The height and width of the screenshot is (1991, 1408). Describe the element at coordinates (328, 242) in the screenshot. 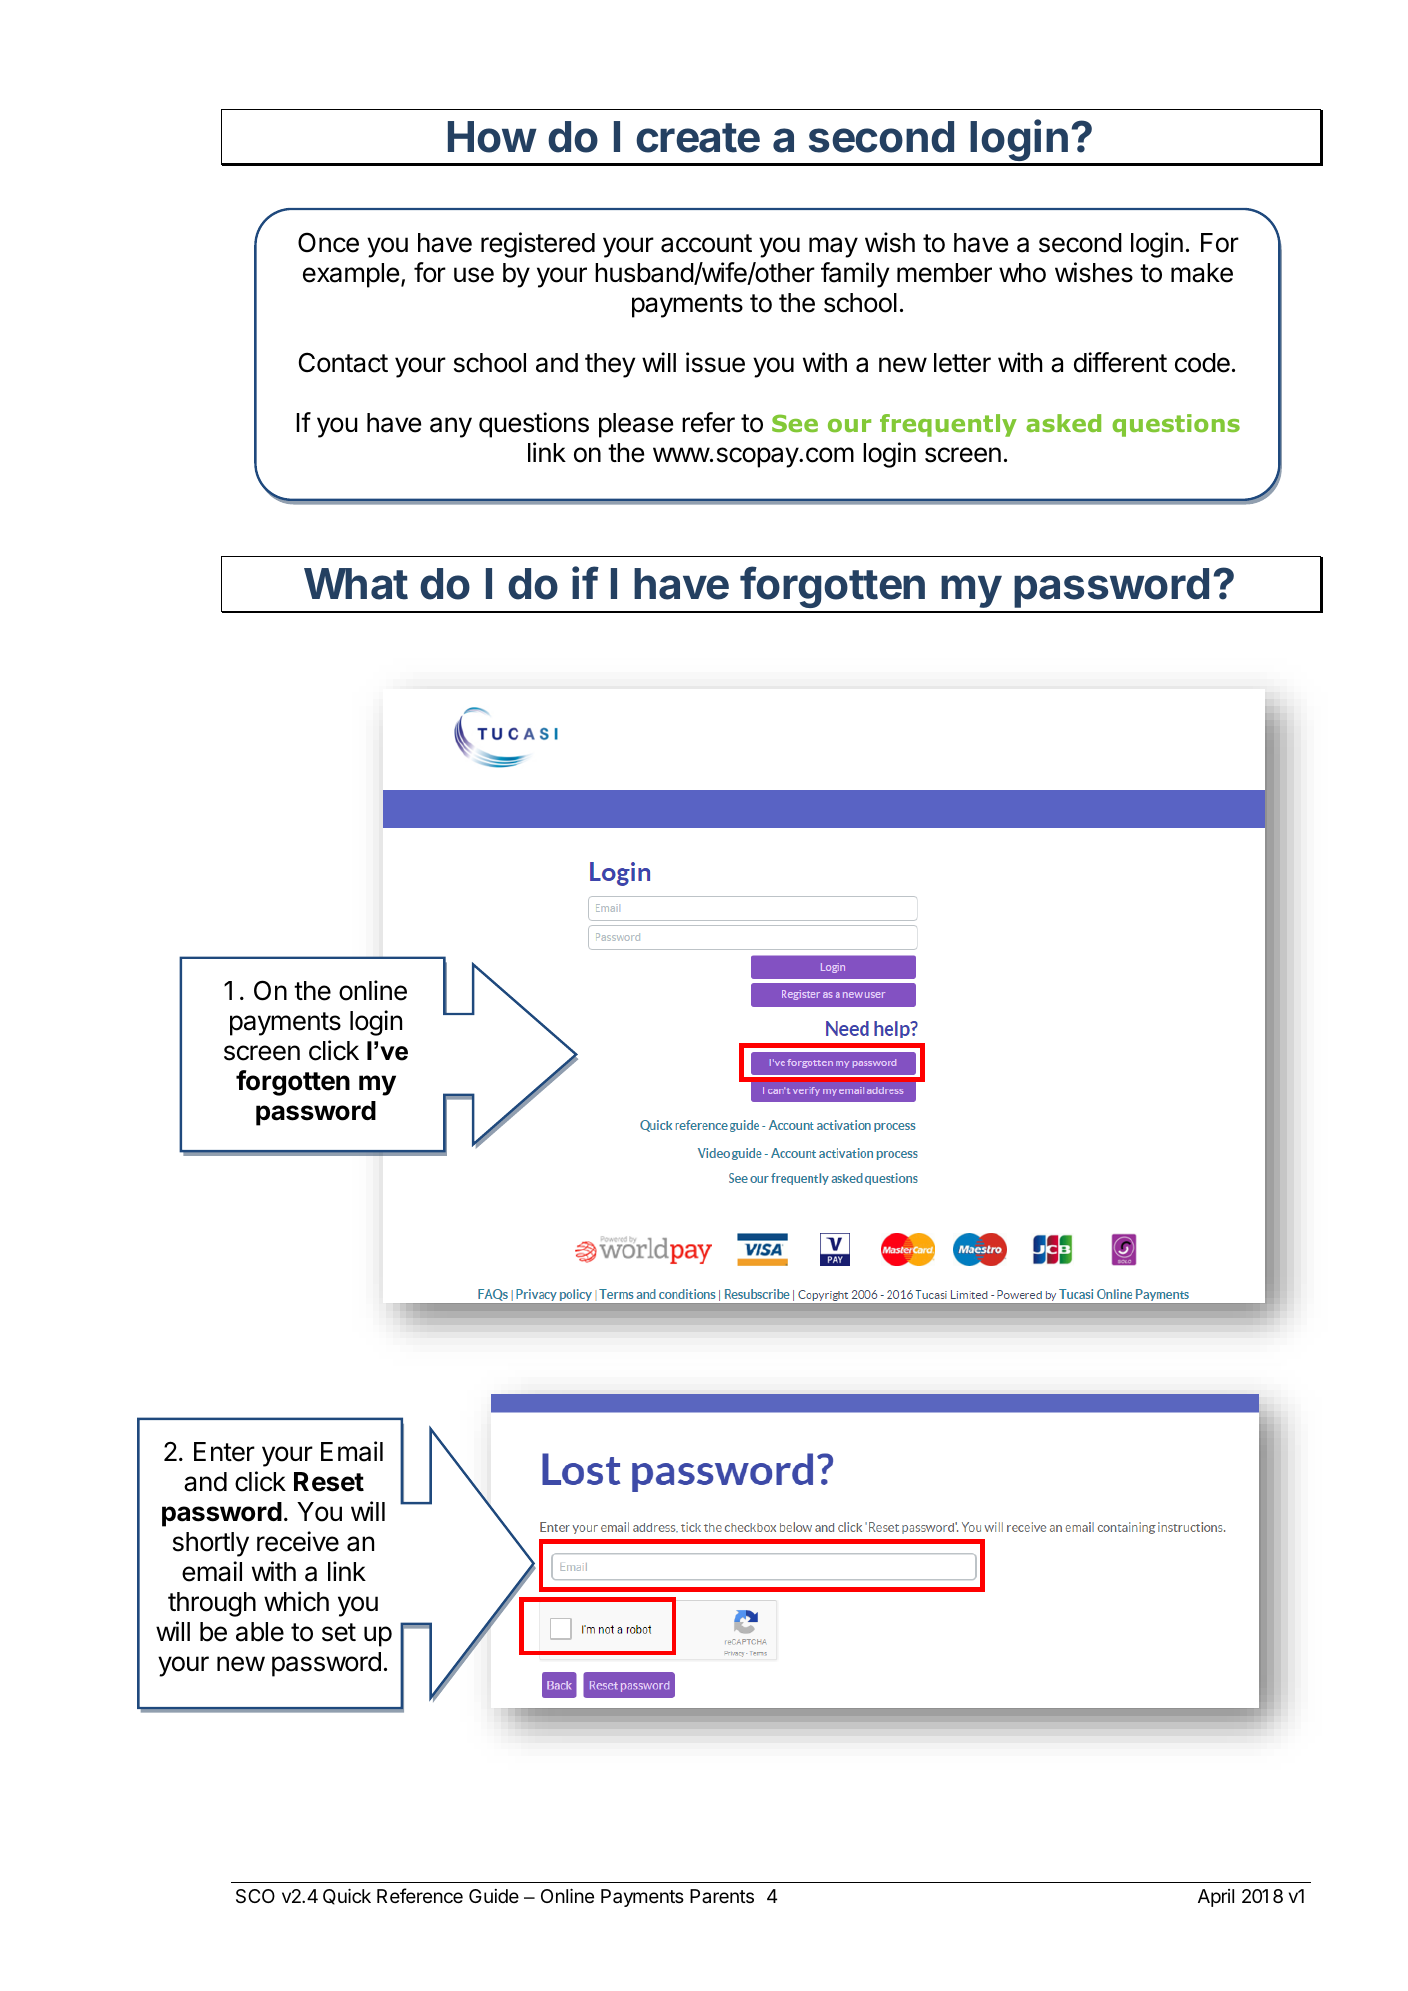

I see `Once` at that location.
